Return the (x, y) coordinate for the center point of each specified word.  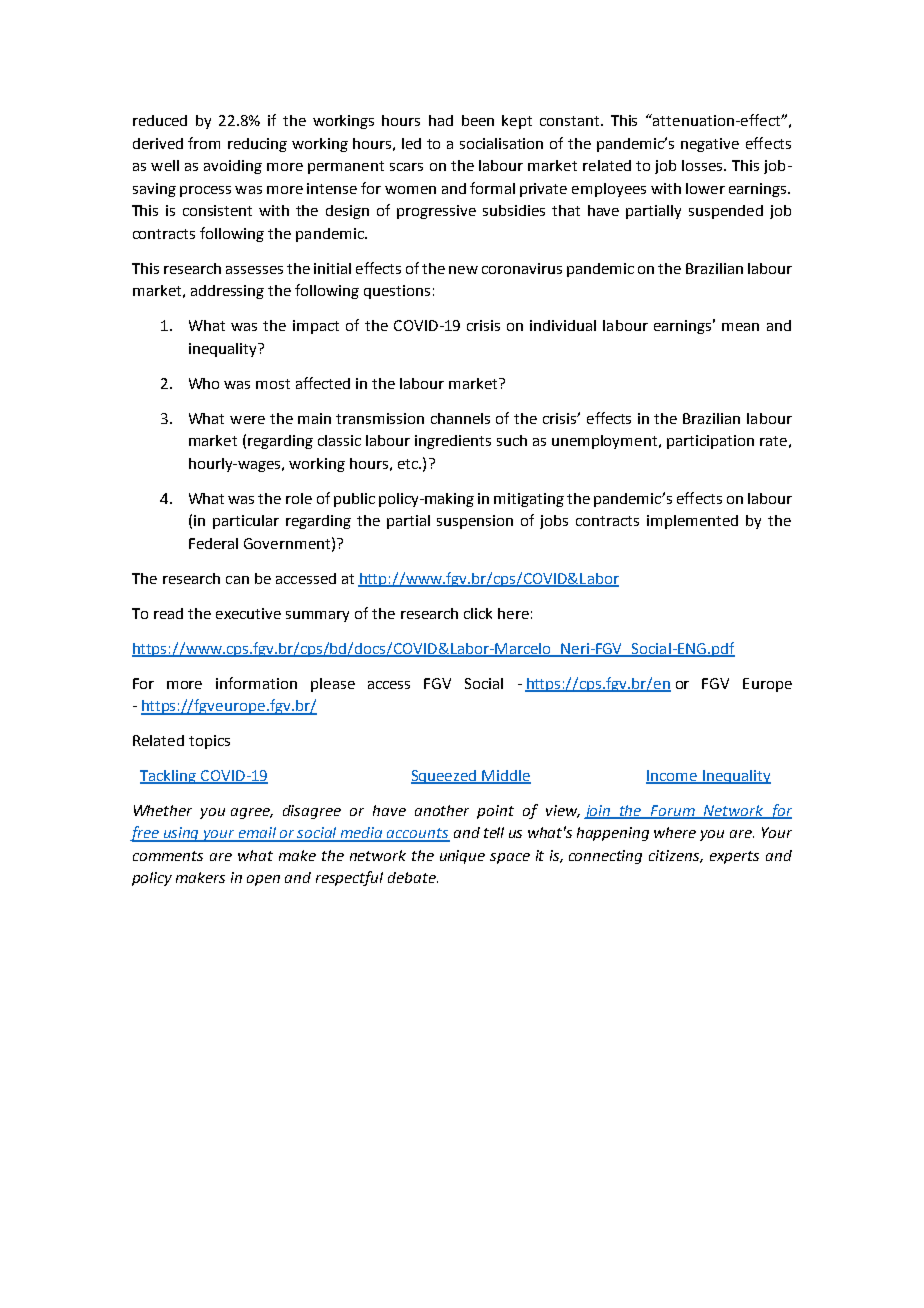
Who (204, 383)
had (441, 120)
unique (462, 857)
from (204, 143)
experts (734, 857)
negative (710, 145)
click (478, 613)
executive (248, 613)
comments (168, 856)
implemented (692, 522)
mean (740, 327)
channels (460, 418)
